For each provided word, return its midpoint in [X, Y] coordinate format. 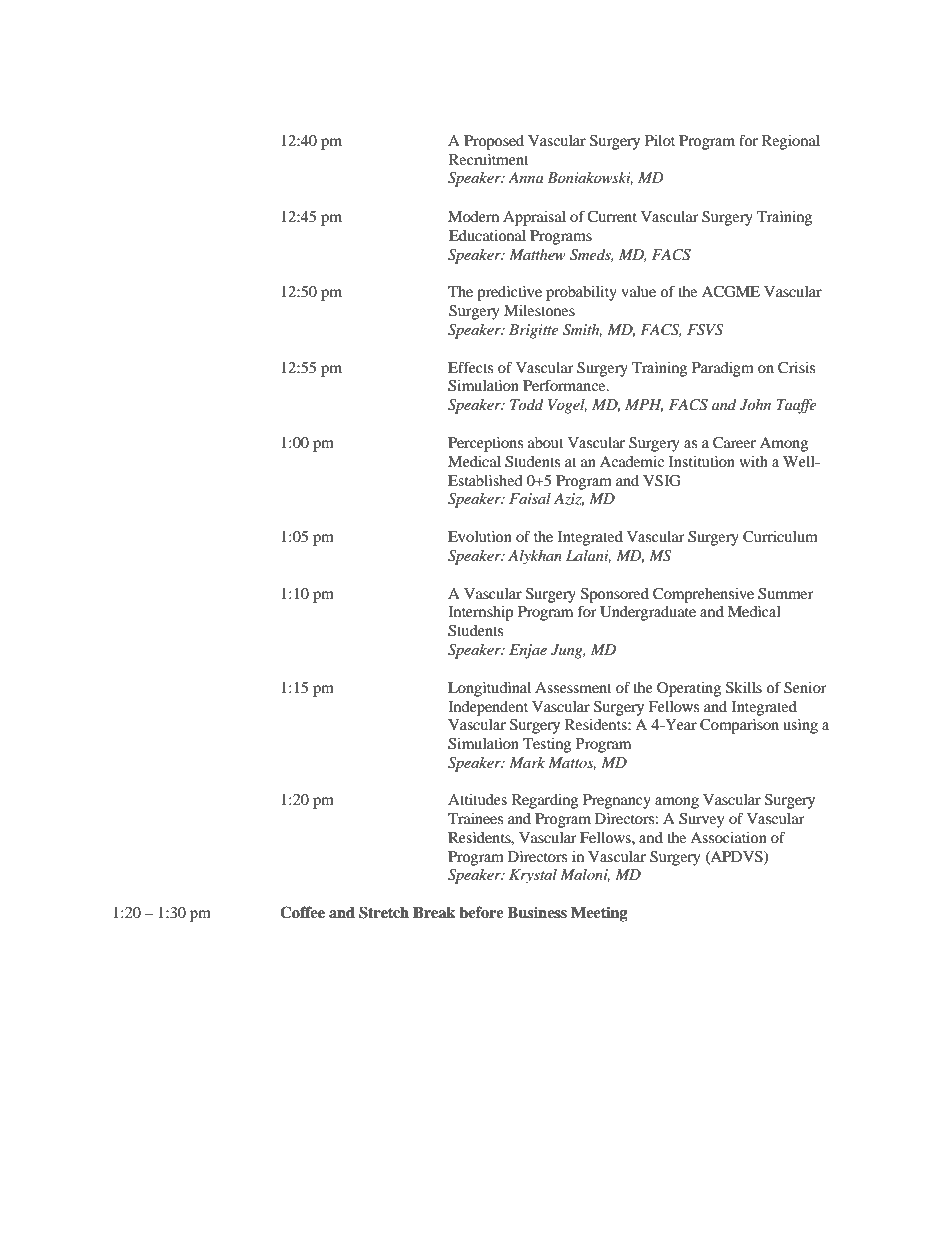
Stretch [384, 912]
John [755, 405]
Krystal [533, 876]
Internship [480, 613]
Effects [470, 367]
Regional [791, 142]
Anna [526, 177]
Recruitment [489, 159]
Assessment [573, 687]
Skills [744, 688]
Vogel [567, 406]
